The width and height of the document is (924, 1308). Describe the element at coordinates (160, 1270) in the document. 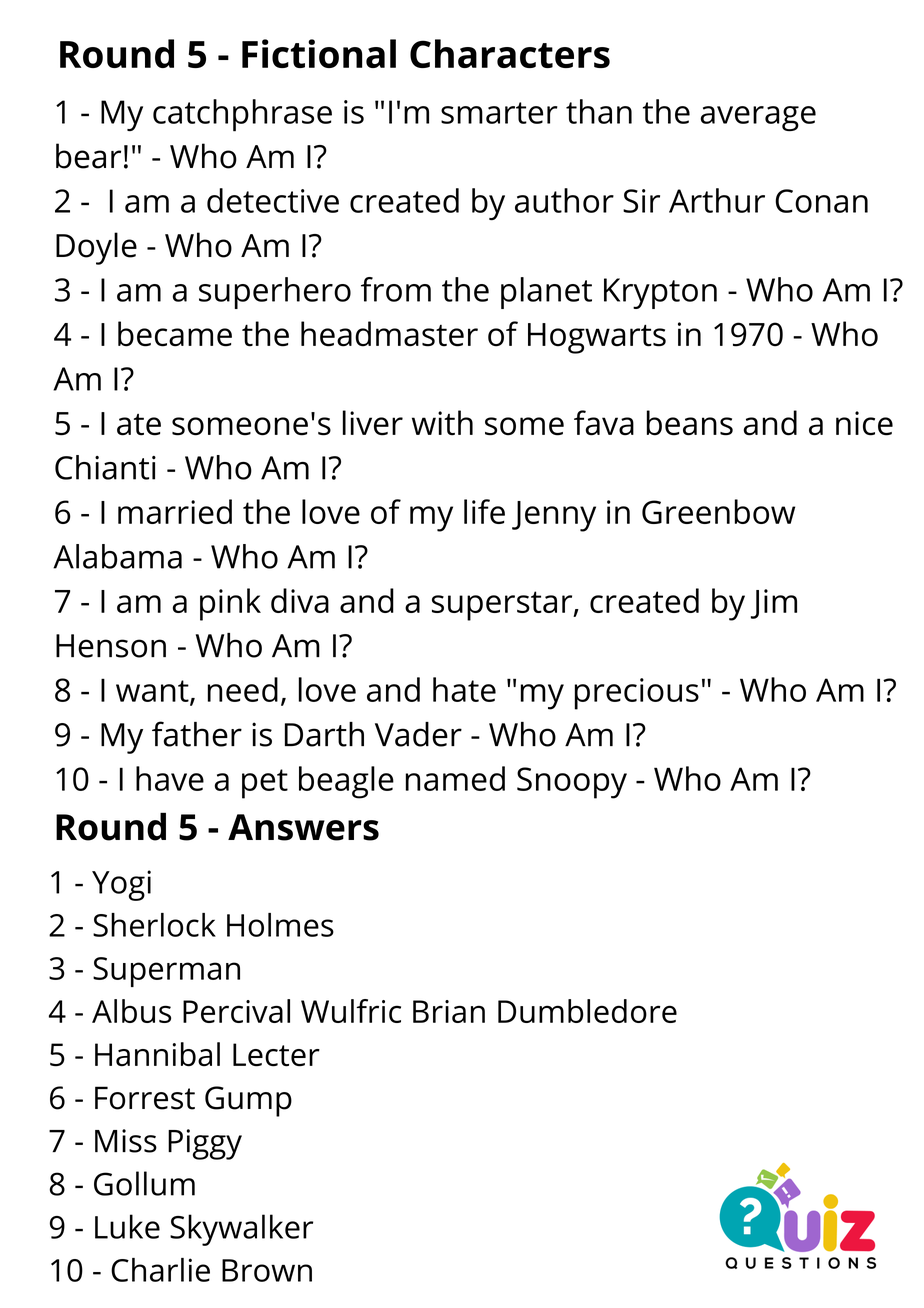

I see `Charlie` at that location.
